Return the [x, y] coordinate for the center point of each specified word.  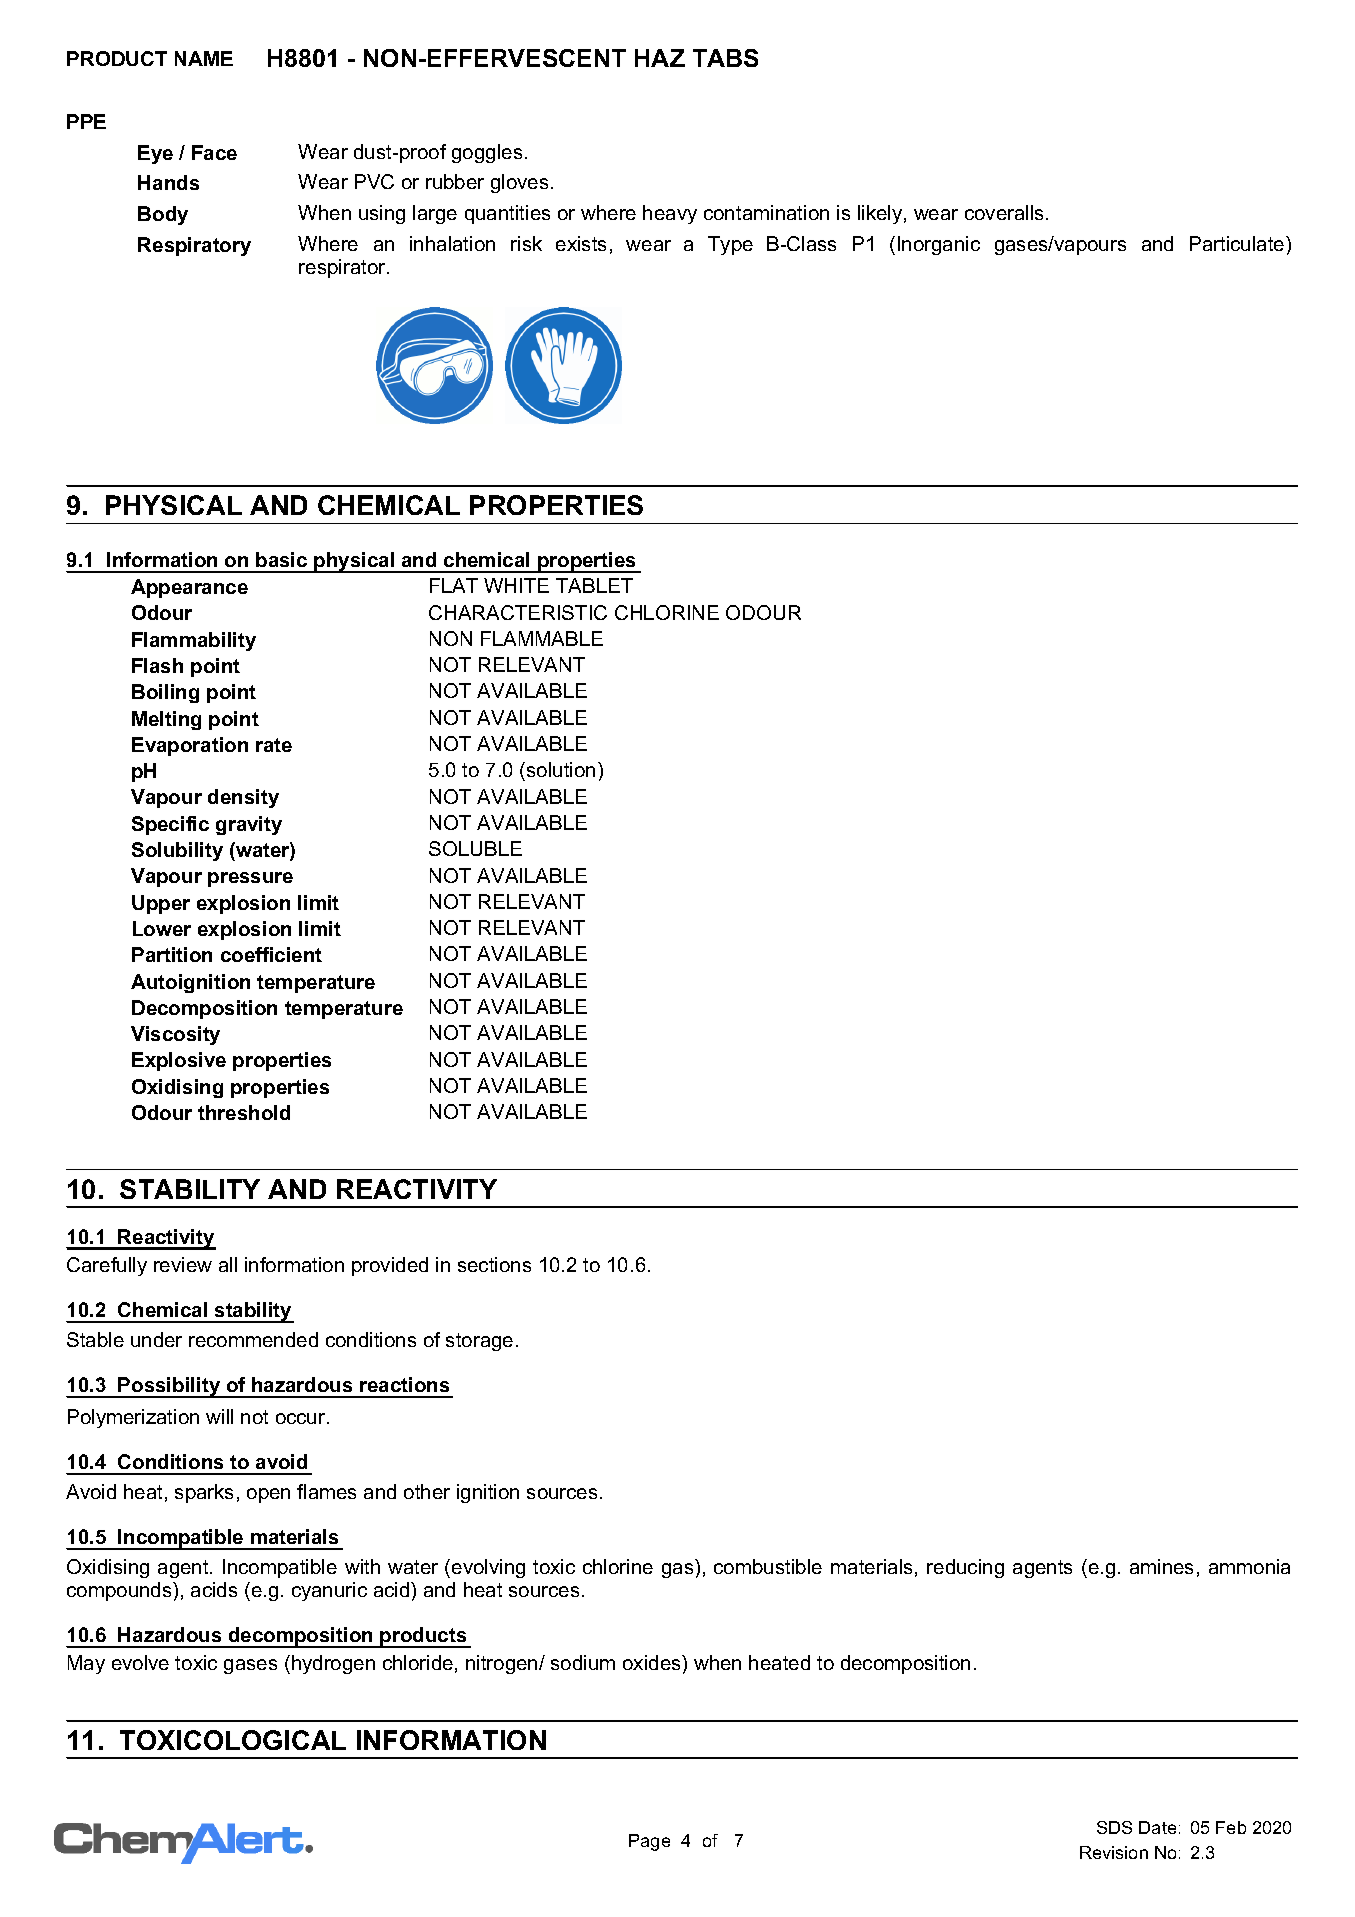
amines [1161, 1566]
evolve [140, 1662]
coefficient [271, 954]
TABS [725, 58]
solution [561, 769]
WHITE [516, 585]
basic [281, 559]
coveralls [1006, 212]
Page [649, 1842]
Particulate [1238, 243]
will [219, 1416]
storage [479, 1342]
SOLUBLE [475, 848]
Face [214, 152]
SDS [1114, 1827]
